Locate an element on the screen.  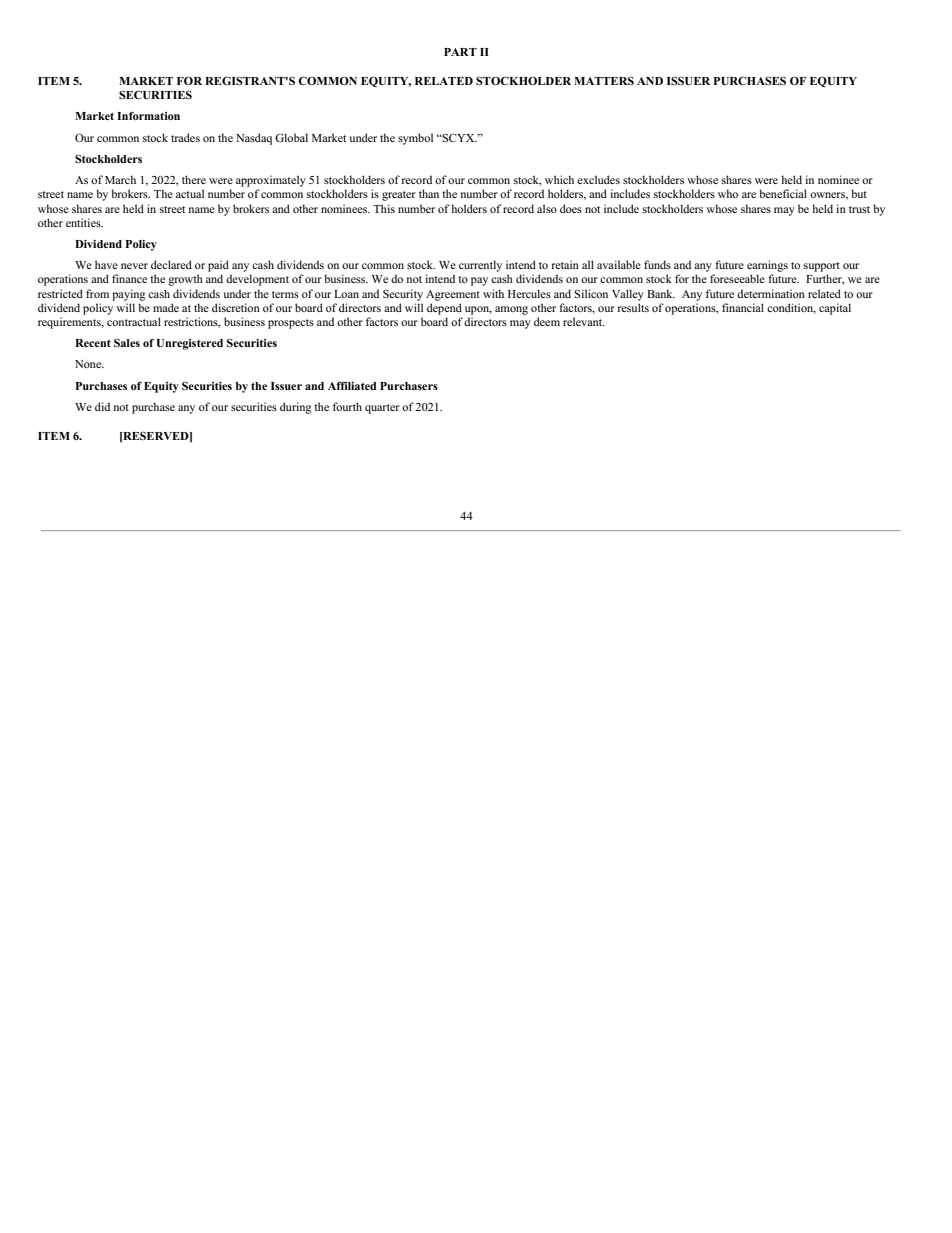
trust is located at coordinates (859, 209).
